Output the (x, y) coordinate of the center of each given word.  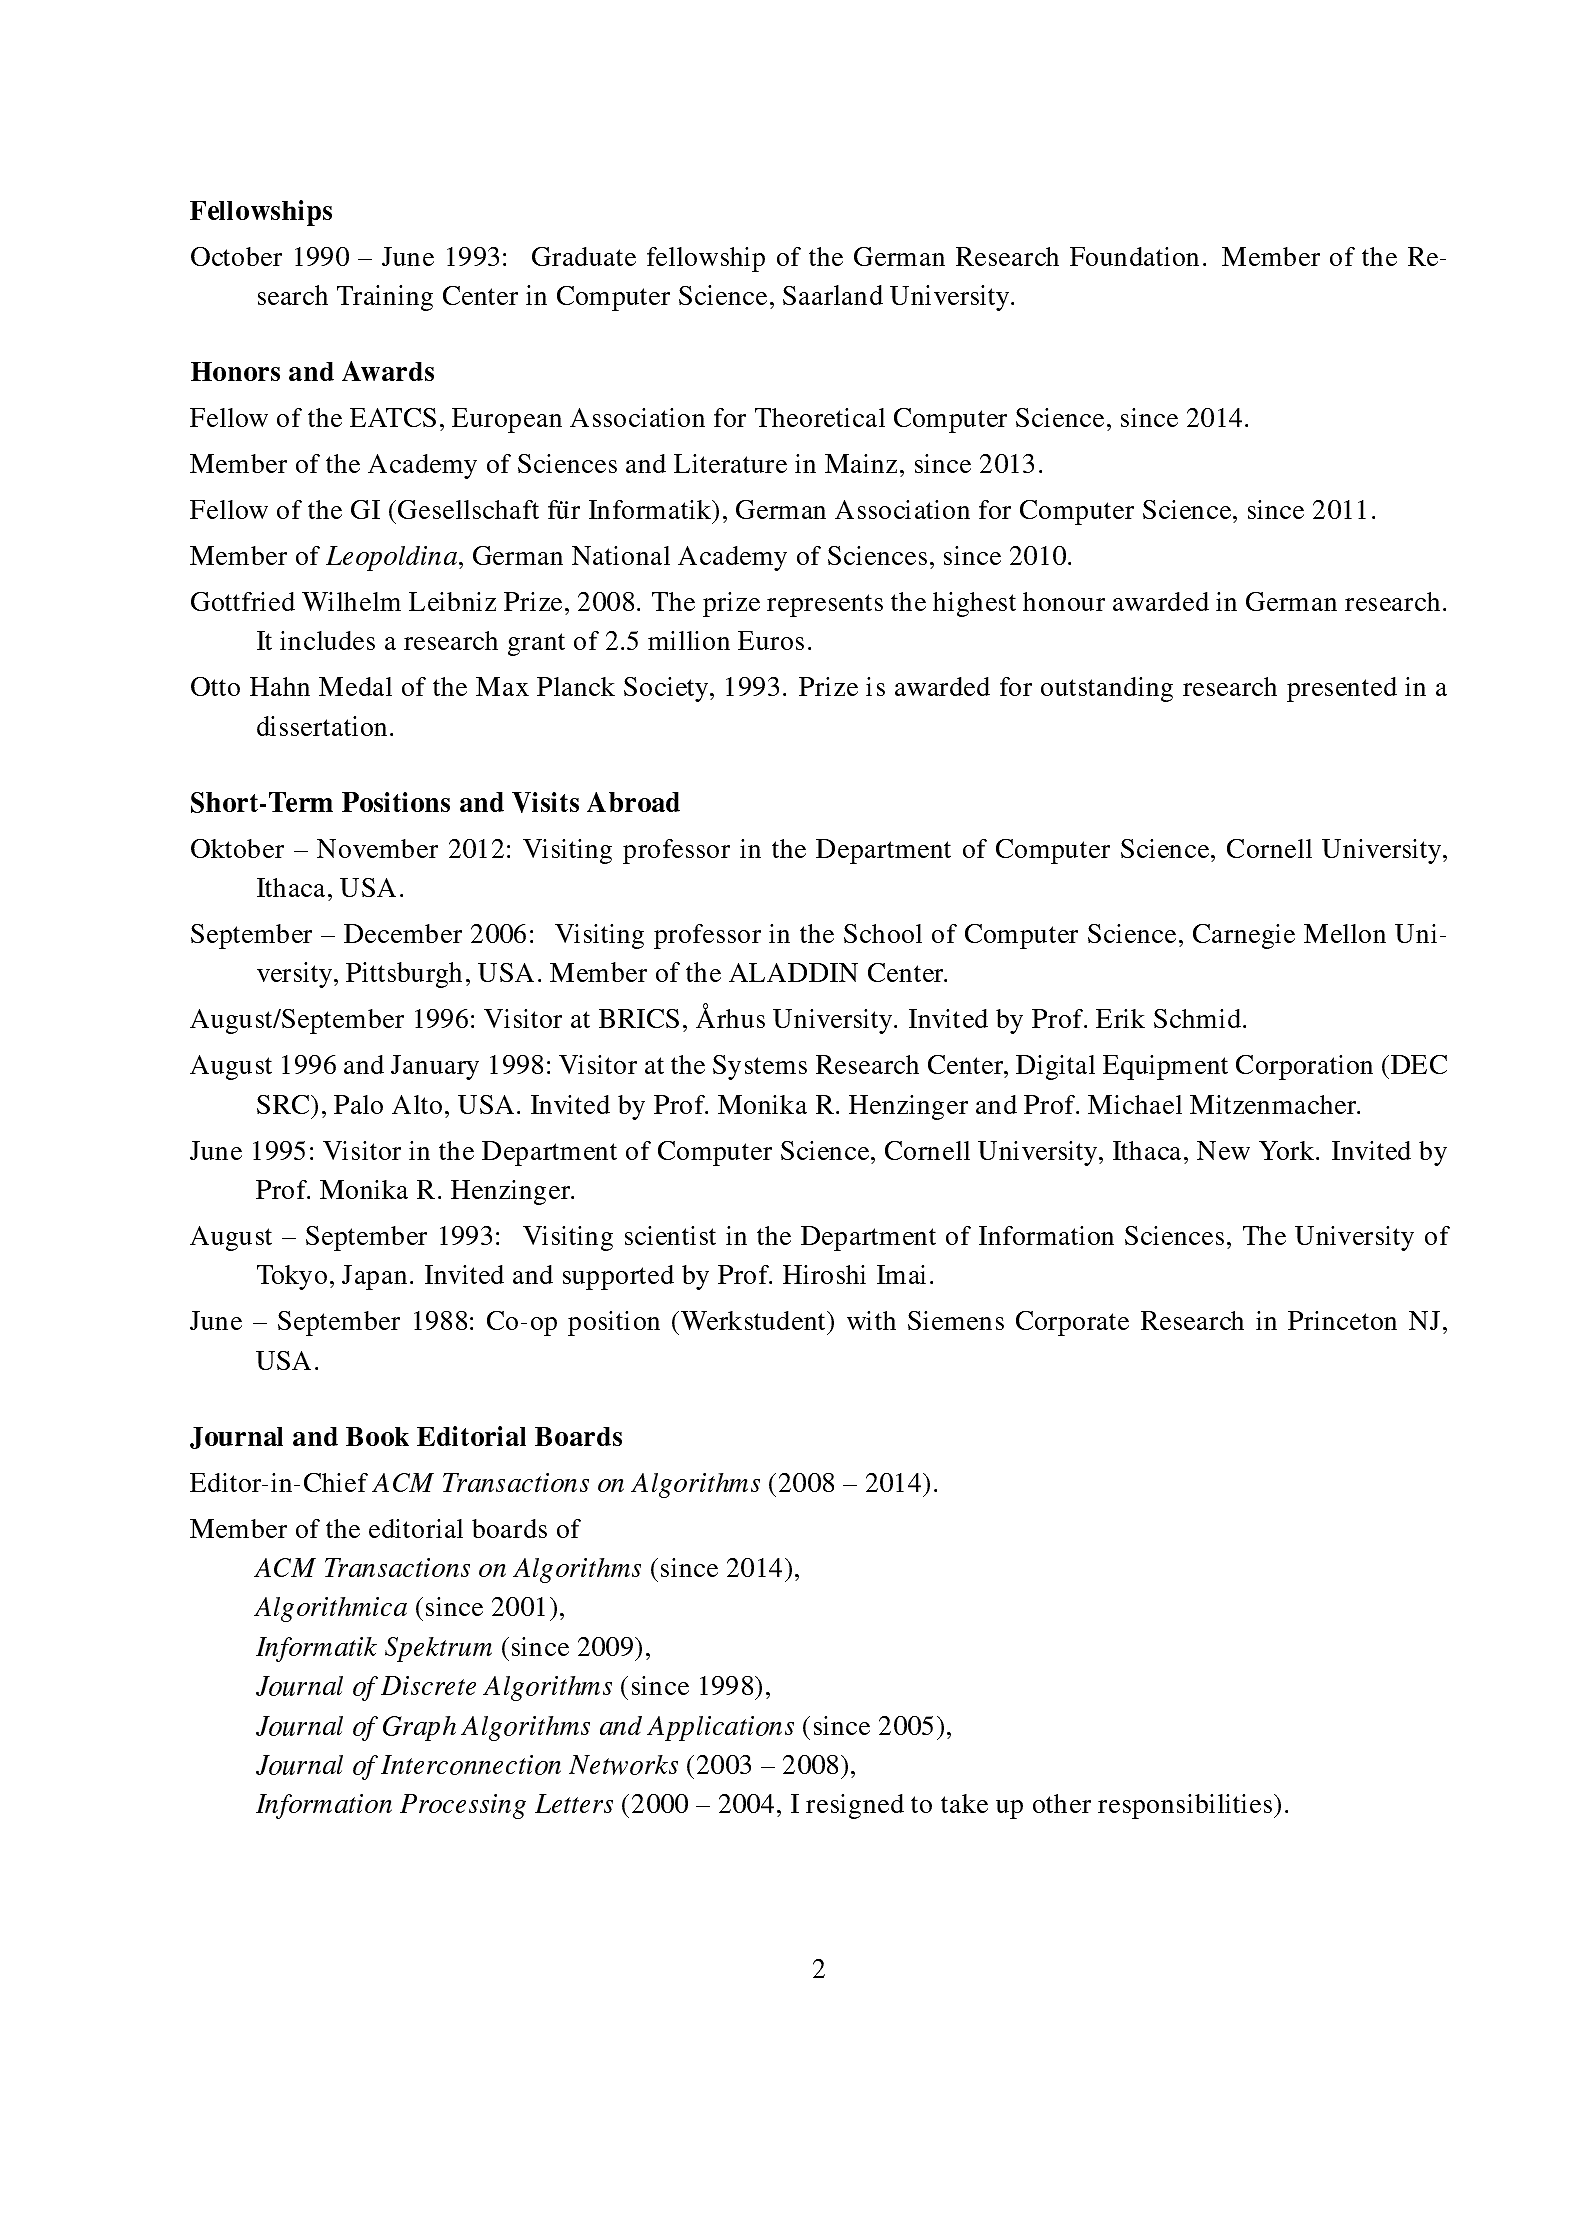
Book (377, 1436)
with (871, 1320)
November (377, 848)
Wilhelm (351, 601)
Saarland (833, 295)
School (883, 933)
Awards (388, 371)
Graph (419, 1728)
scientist (670, 1235)
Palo (358, 1104)
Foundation (1134, 256)
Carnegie (1244, 936)
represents (825, 605)
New (1223, 1150)
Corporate (1072, 1323)
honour (1064, 601)
